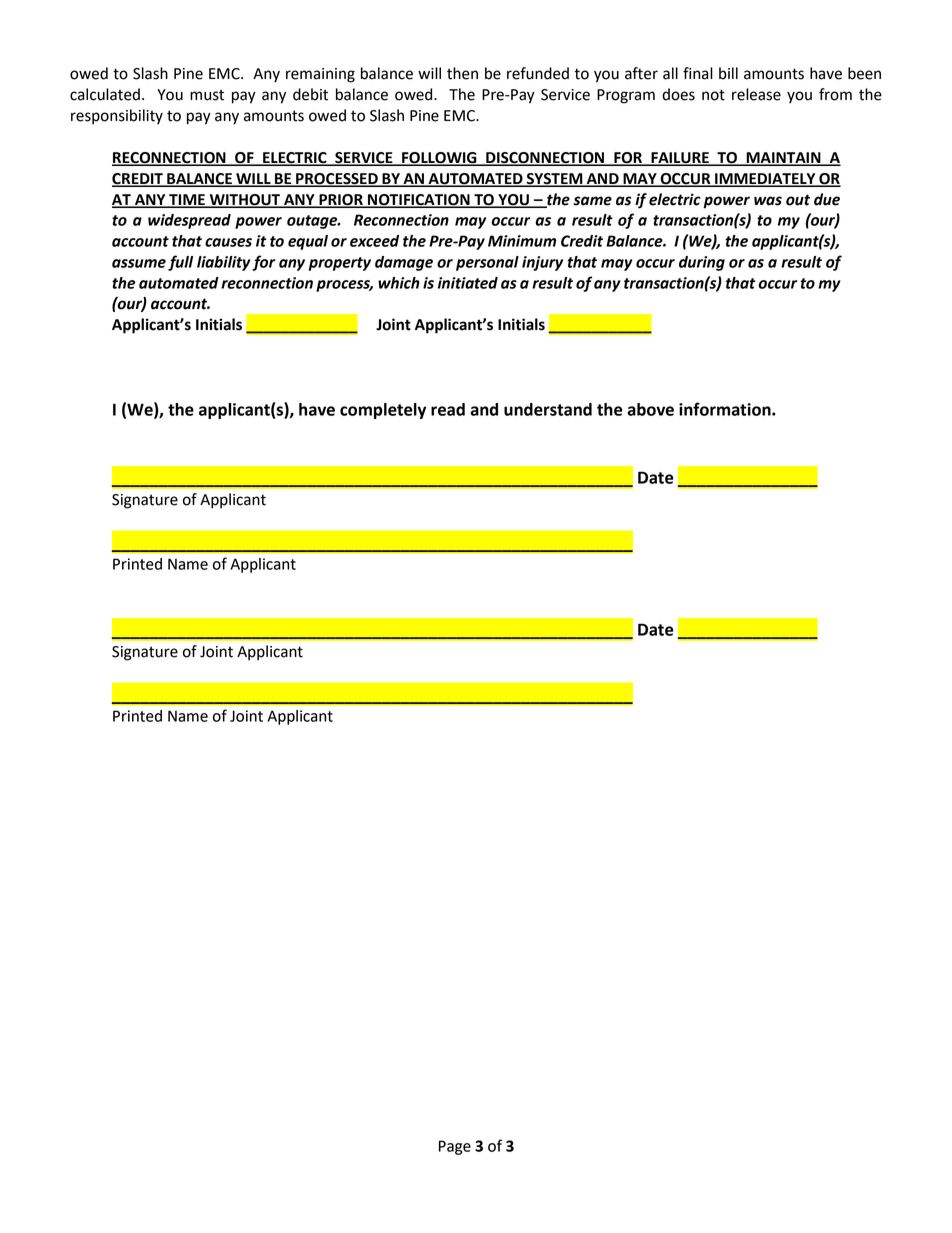 This page has width=952, height=1233. I want to click on Page, so click(455, 1147).
